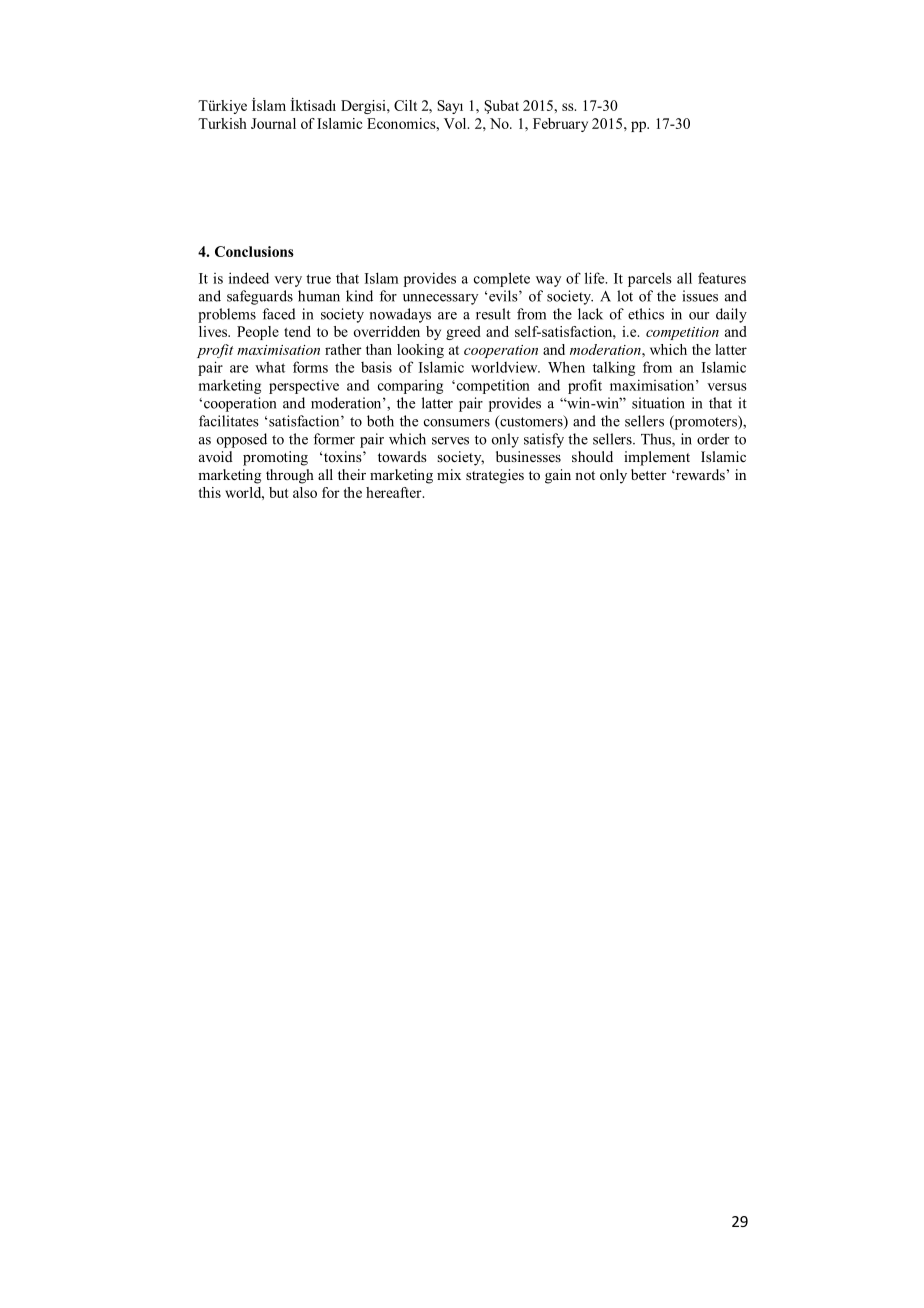  What do you see at coordinates (646, 314) in the screenshot?
I see `ethics` at bounding box center [646, 314].
